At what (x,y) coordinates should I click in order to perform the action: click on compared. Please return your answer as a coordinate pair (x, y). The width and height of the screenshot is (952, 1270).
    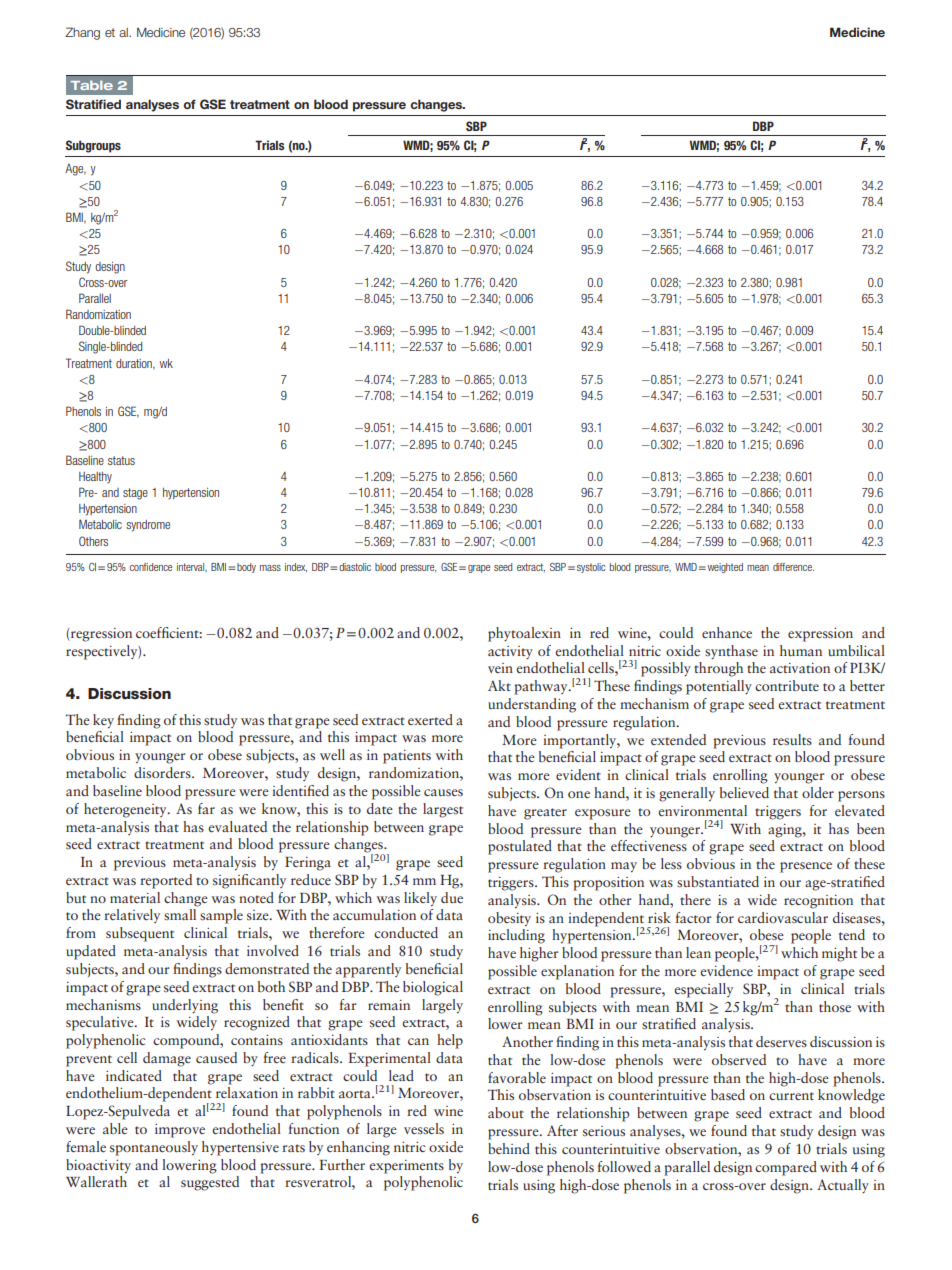
    Looking at the image, I should click on (786, 1168).
